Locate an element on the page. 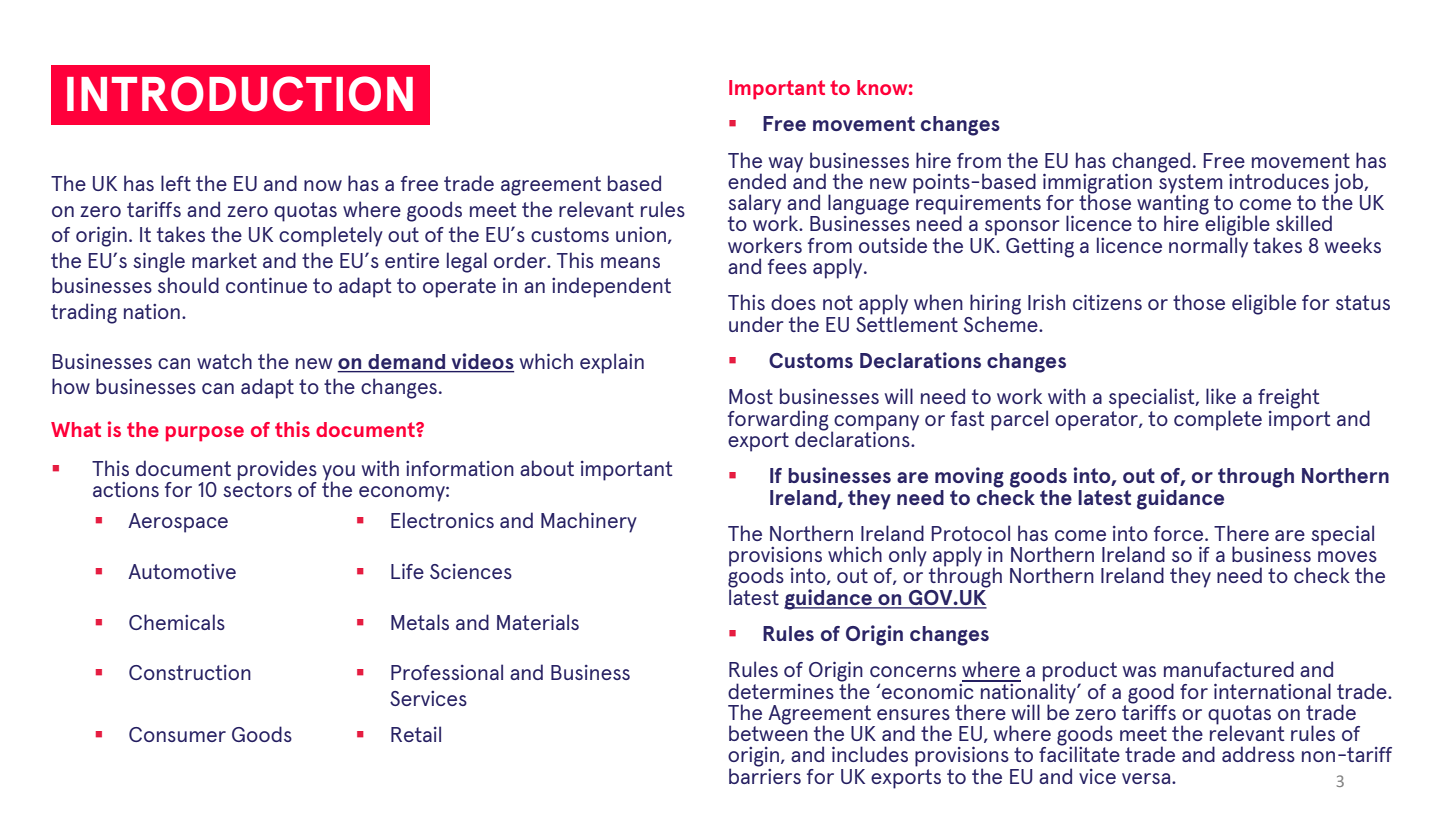 This image has height=819, width=1456. left is located at coordinates (176, 183).
